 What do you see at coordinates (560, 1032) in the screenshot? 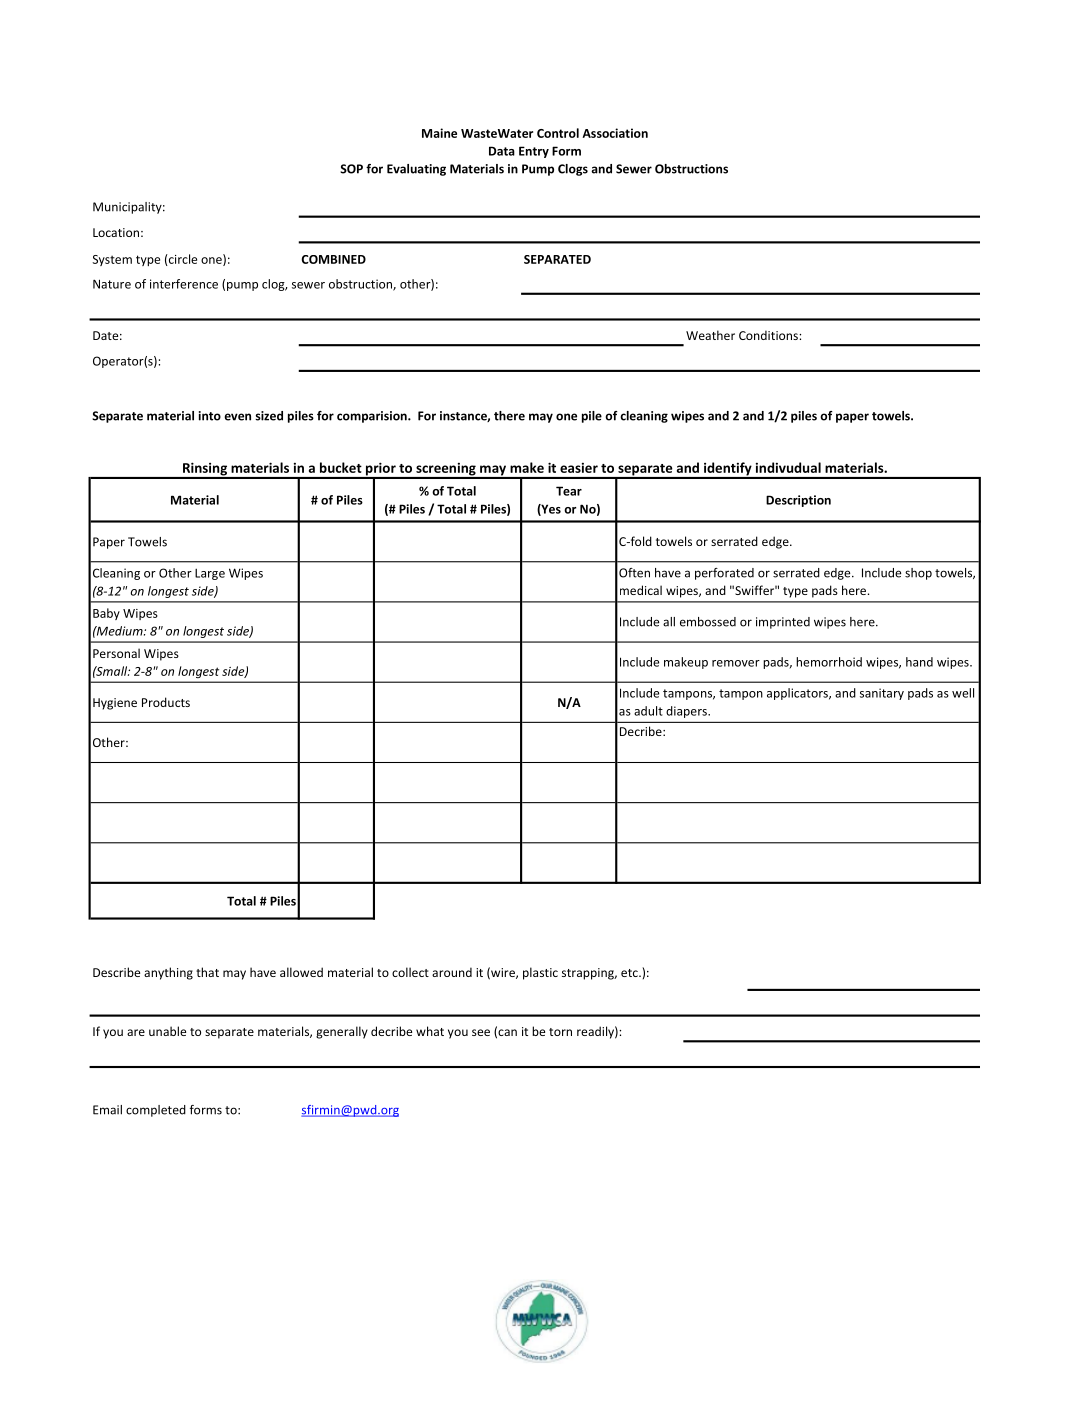
I see `torn` at bounding box center [560, 1032].
